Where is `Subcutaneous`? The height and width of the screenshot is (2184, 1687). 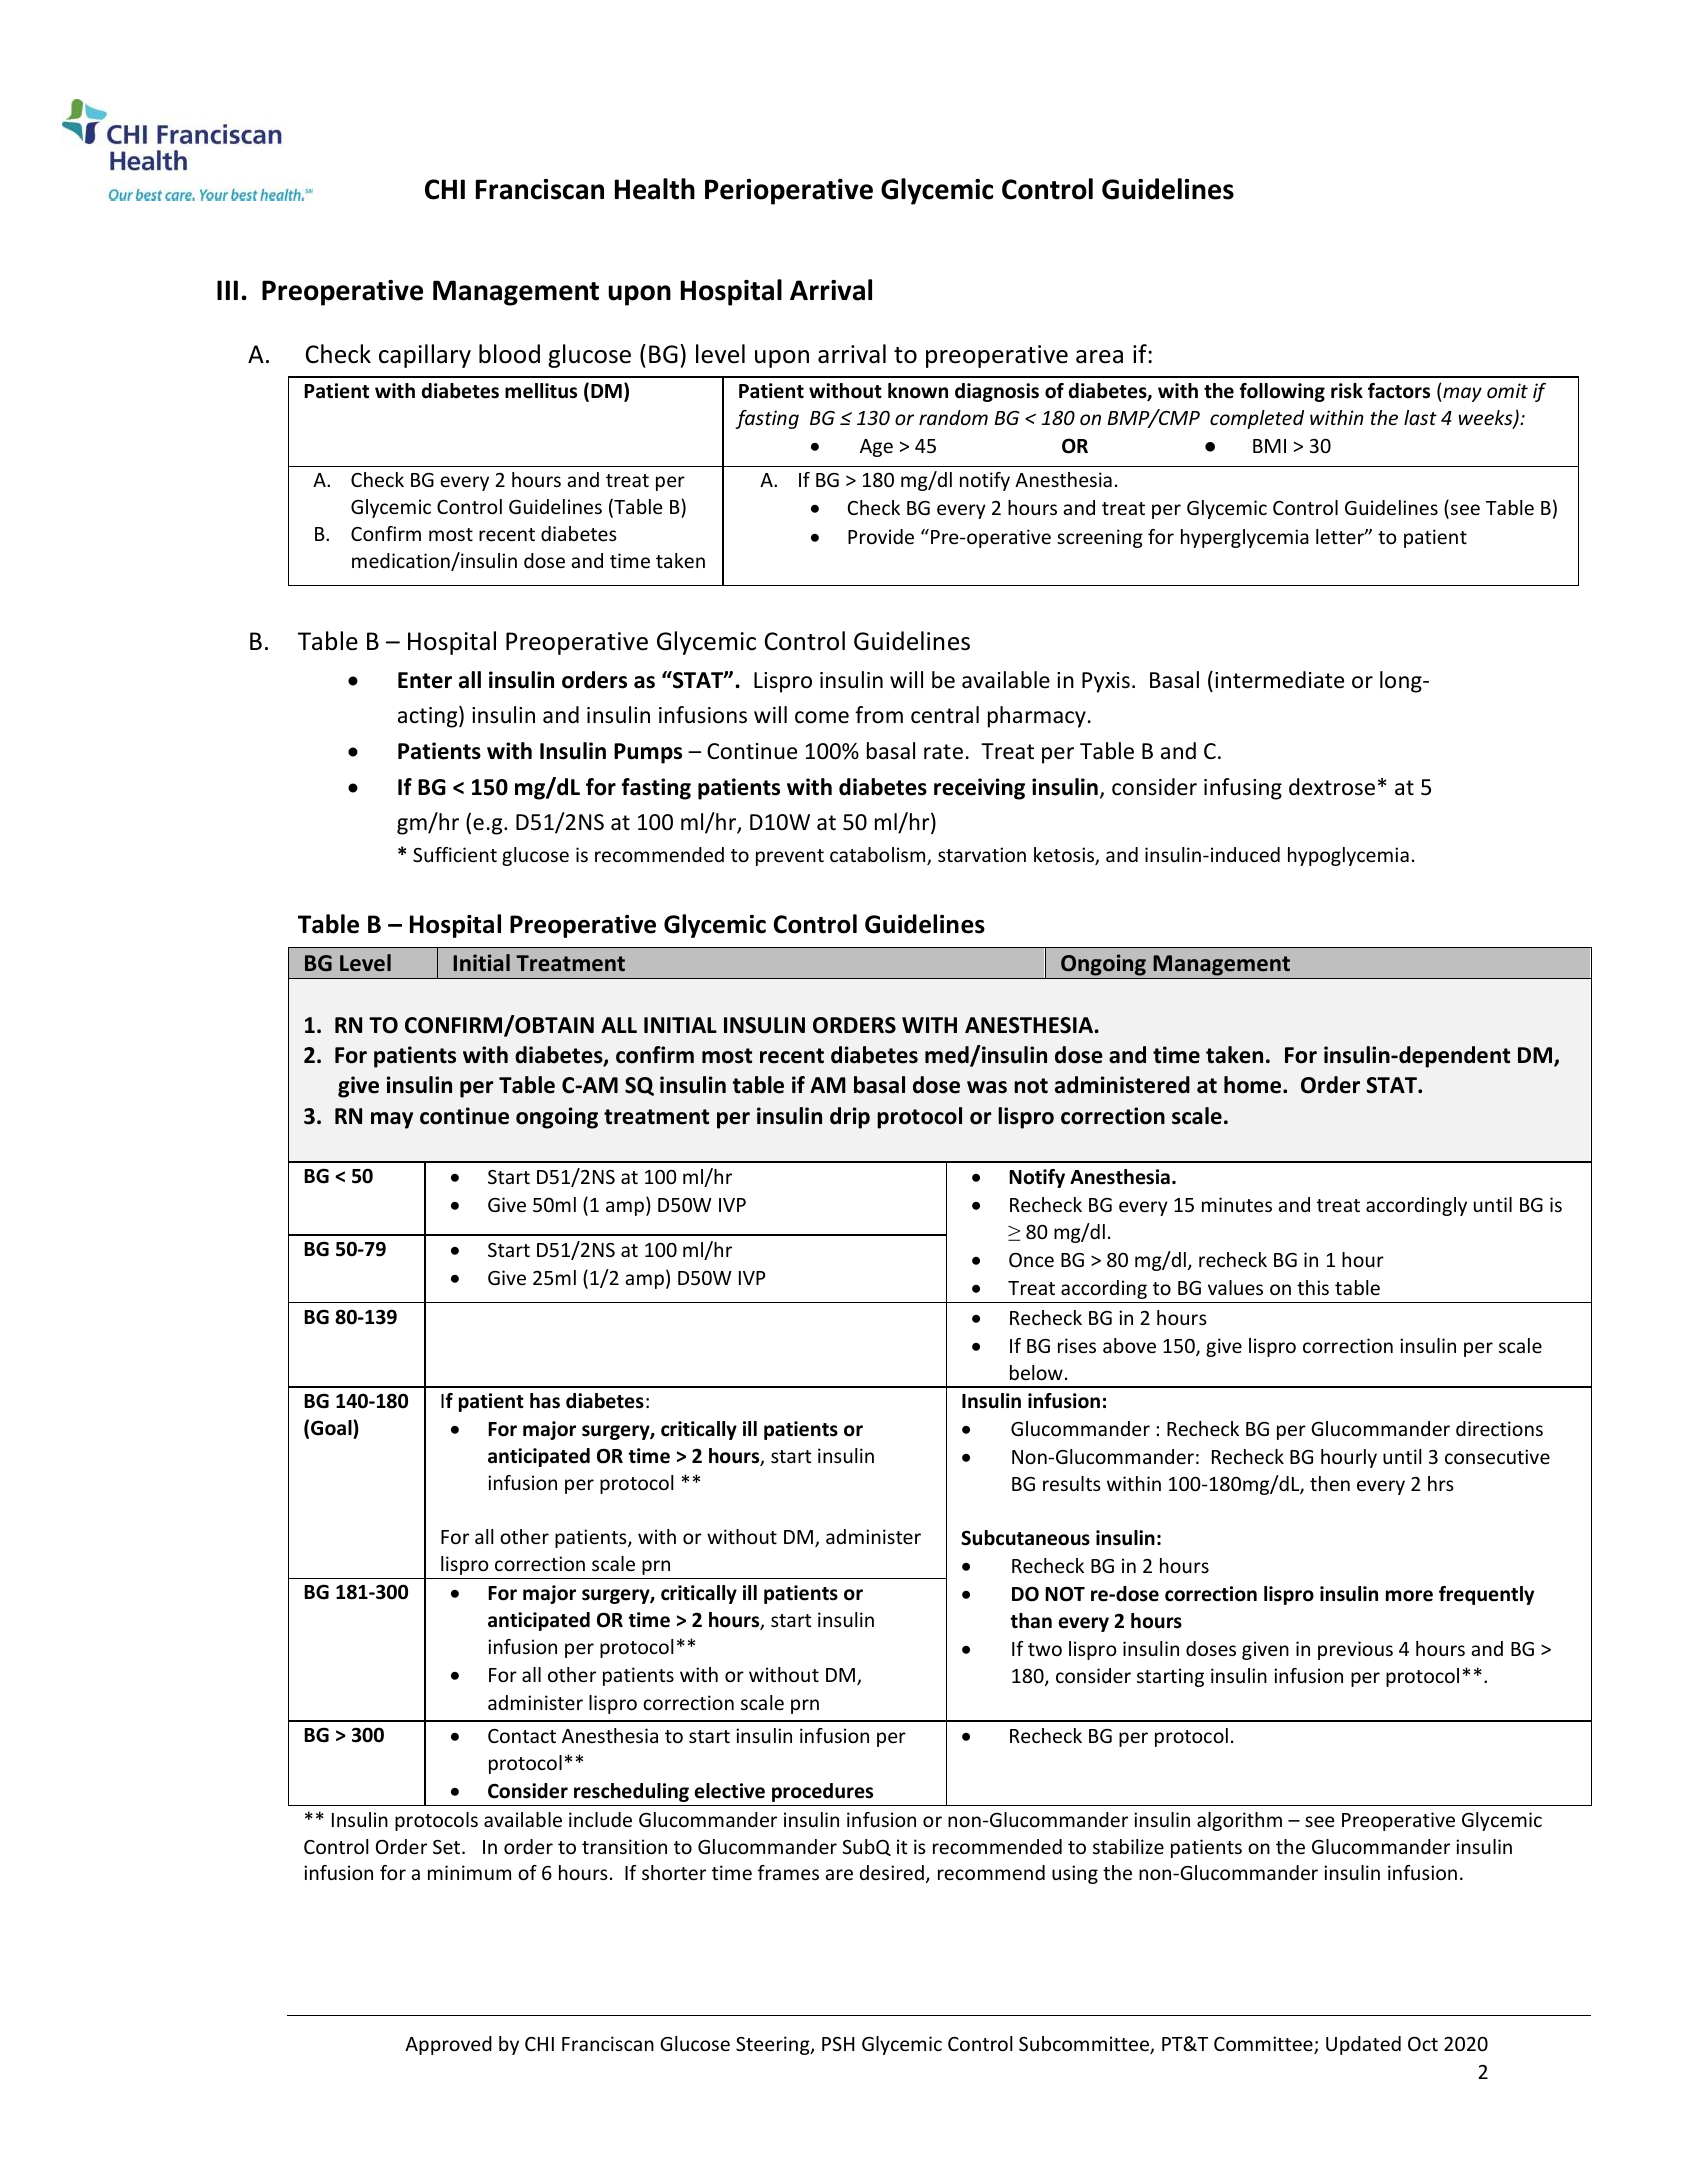 Subcutaneous is located at coordinates (1025, 1538).
